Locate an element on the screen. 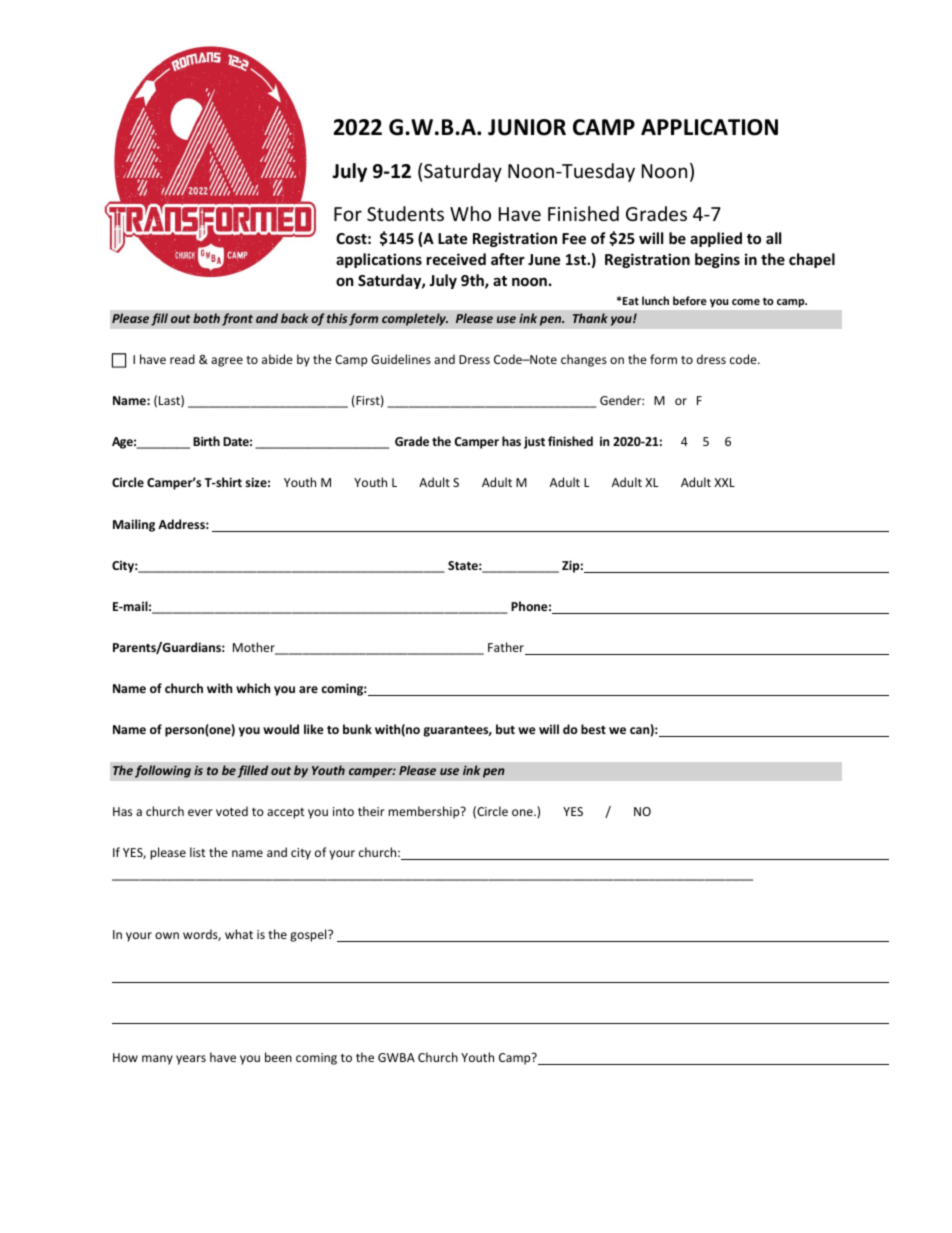 The height and width of the screenshot is (1233, 952). before is located at coordinates (690, 300).
